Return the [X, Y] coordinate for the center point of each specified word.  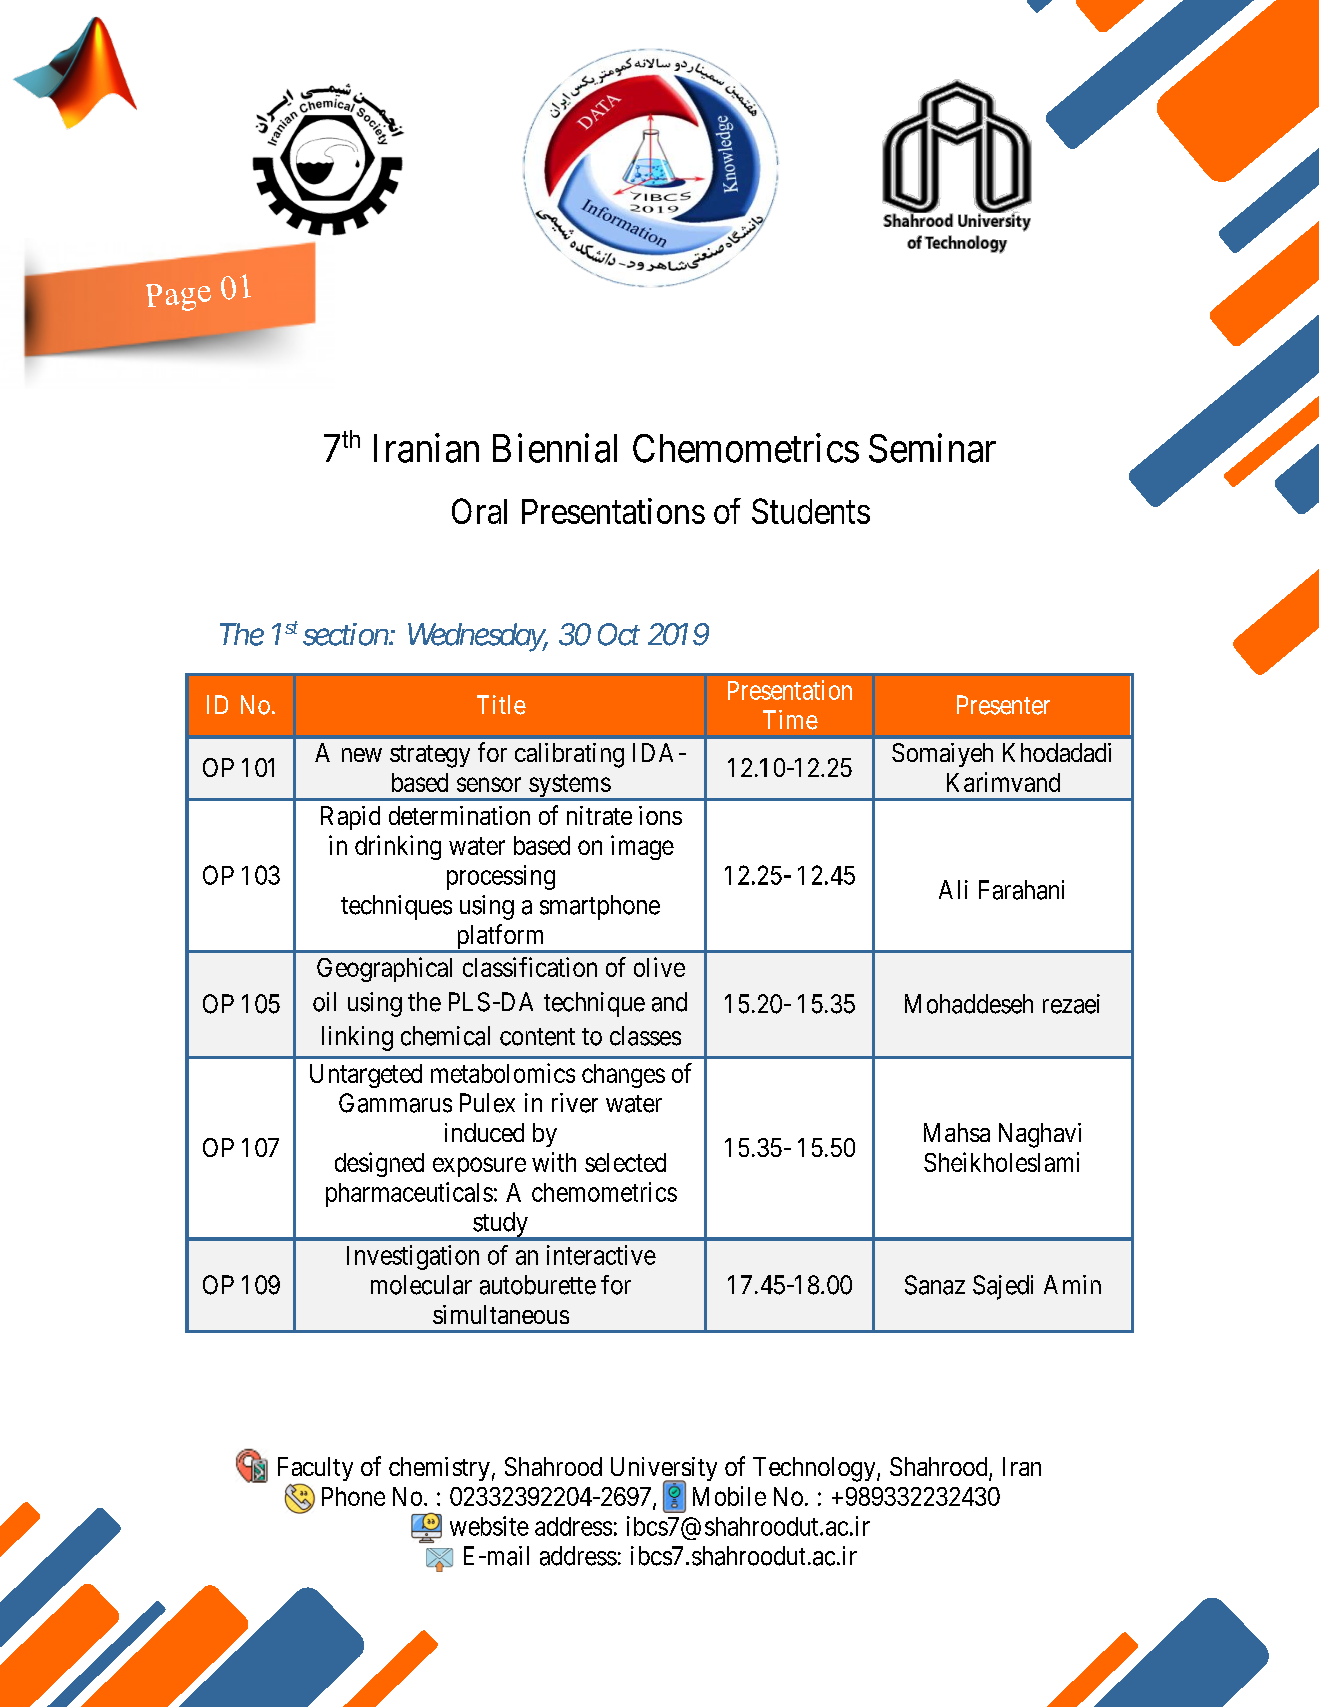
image [642, 847]
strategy [430, 756]
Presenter [1003, 705]
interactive [601, 1255]
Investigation [413, 1257]
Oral [479, 511]
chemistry [439, 1469]
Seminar [932, 448]
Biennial [555, 448]
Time [790, 720]
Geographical [384, 969]
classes [645, 1036]
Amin [1072, 1284]
